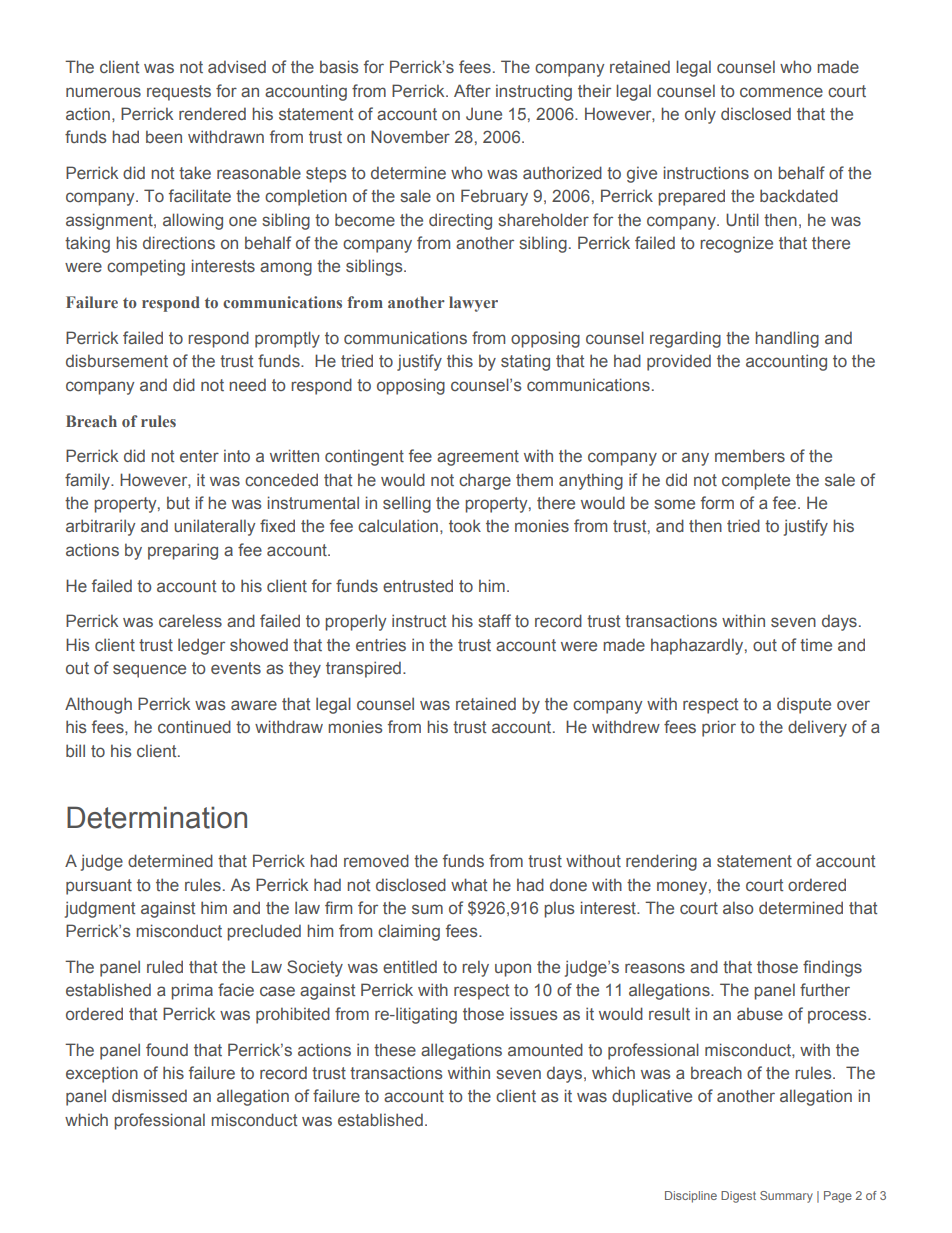 This screenshot has height=1233, width=952. Describe the element at coordinates (781, 92) in the screenshot. I see `commence` at that location.
